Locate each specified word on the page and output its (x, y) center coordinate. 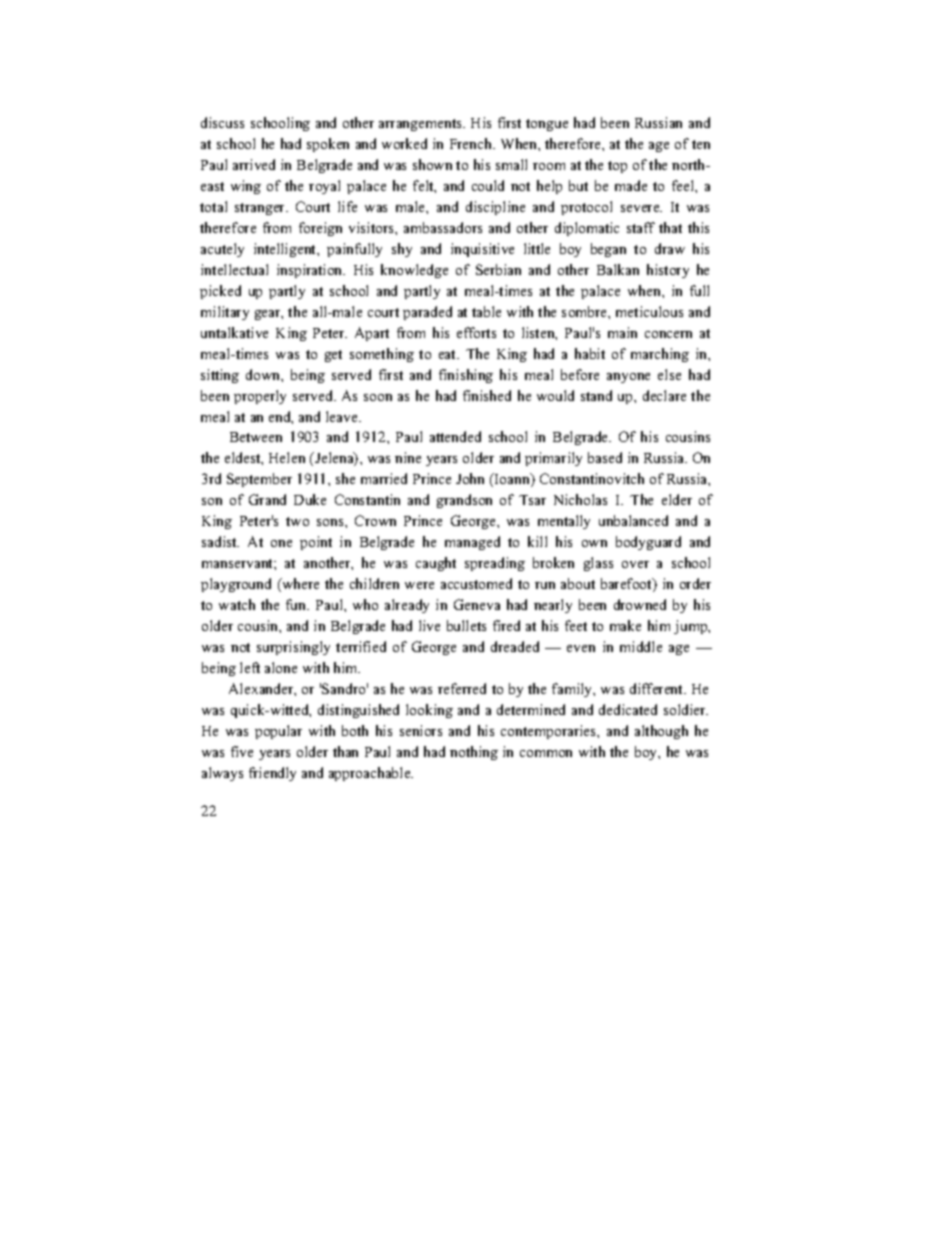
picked (220, 292)
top (617, 167)
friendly (272, 774)
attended (455, 436)
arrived (254, 164)
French (472, 143)
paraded (427, 313)
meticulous (649, 311)
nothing (474, 753)
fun (297, 604)
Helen (287, 457)
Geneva (477, 604)
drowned (640, 604)
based (605, 457)
